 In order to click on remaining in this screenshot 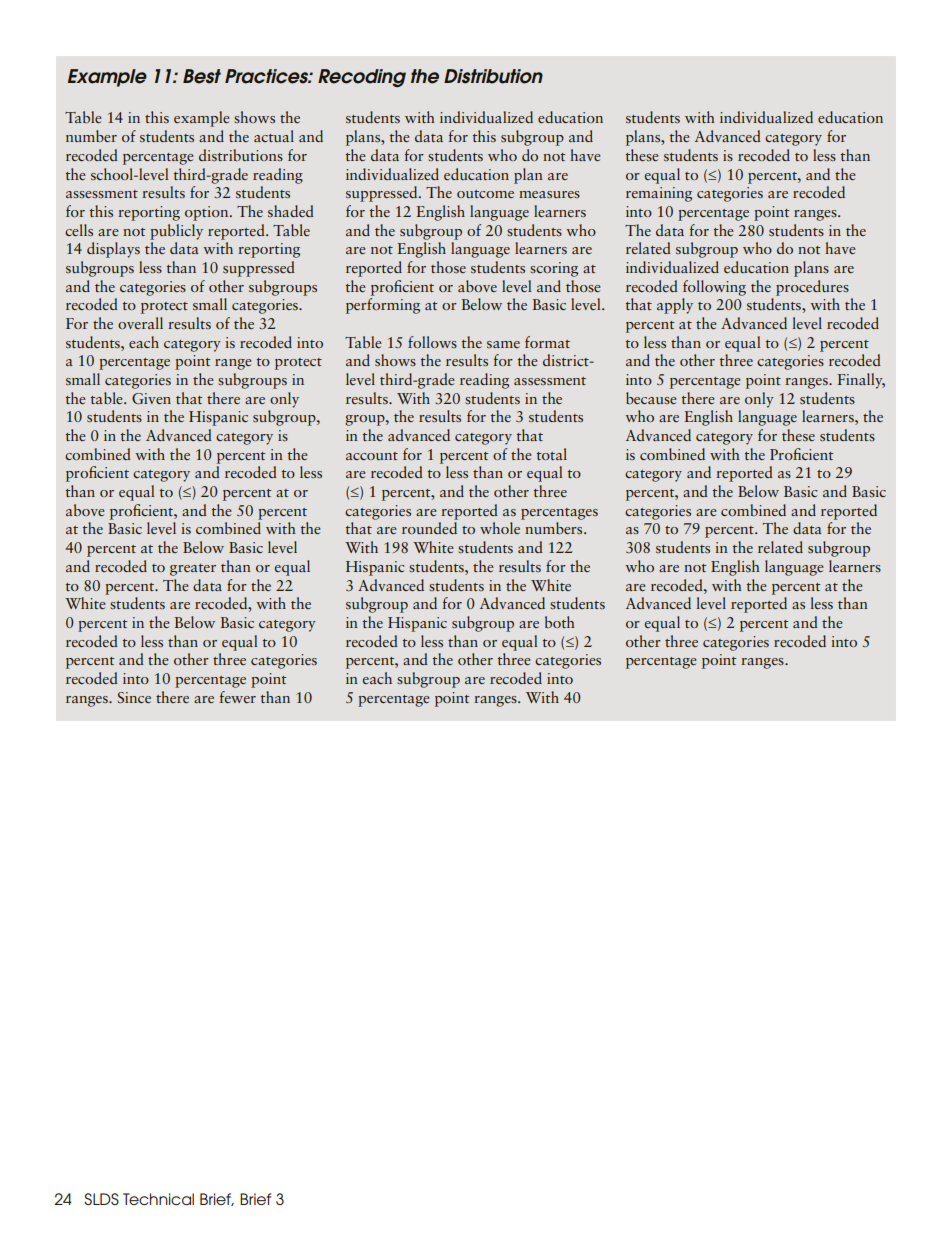, I will do `click(659, 194)`.
